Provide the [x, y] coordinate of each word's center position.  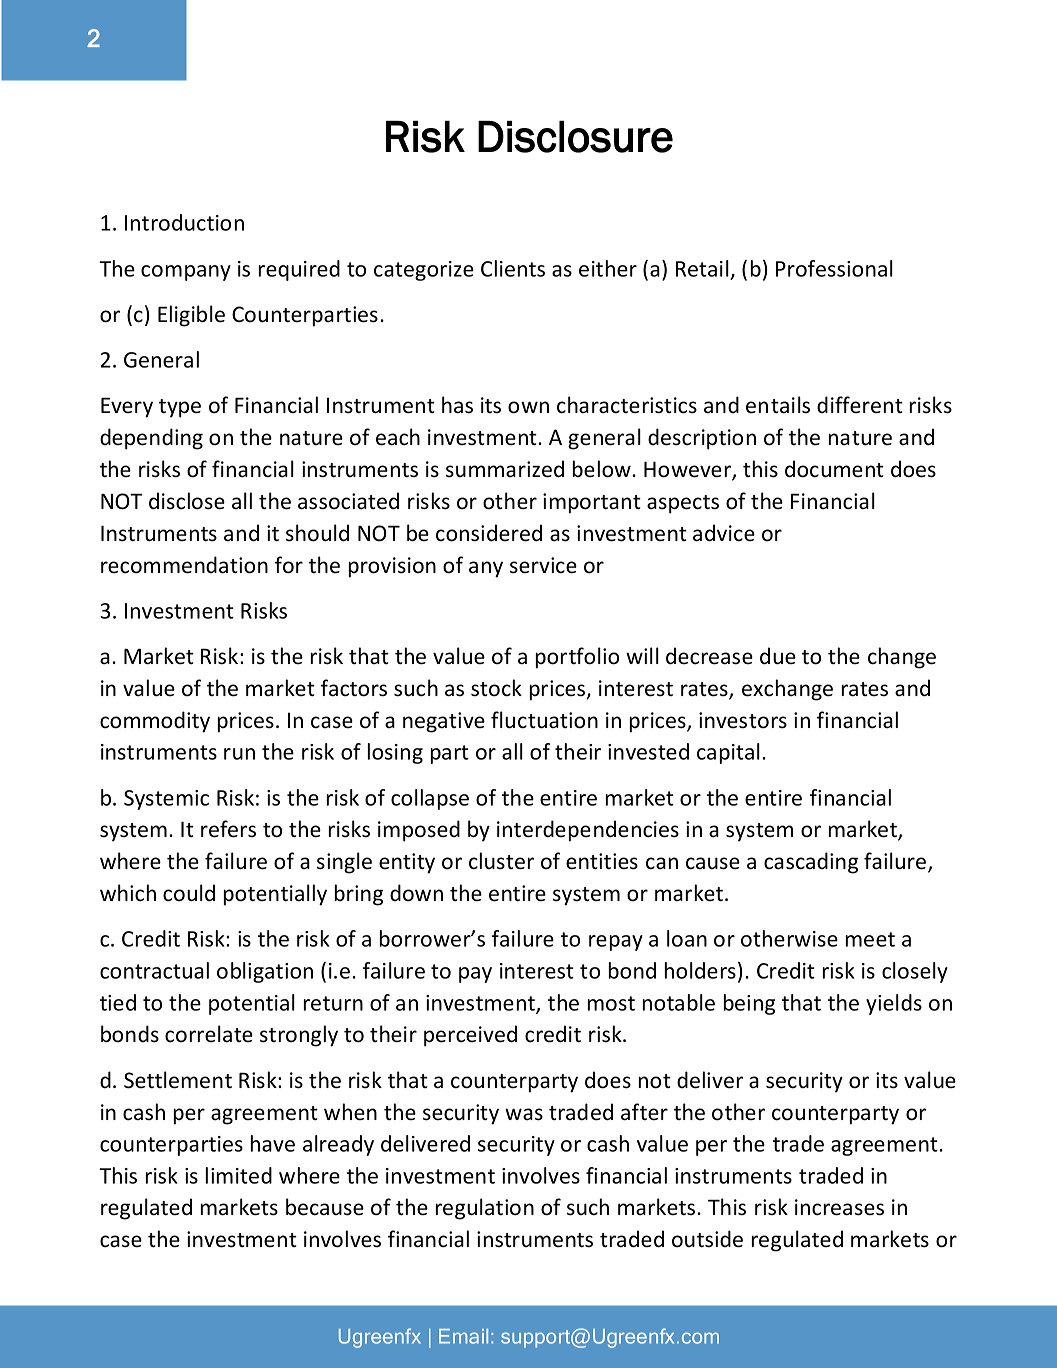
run [239, 754]
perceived [470, 1036]
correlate [209, 1034]
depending [151, 439]
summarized [505, 469]
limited [238, 1175]
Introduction [184, 222]
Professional [834, 268]
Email [463, 1336]
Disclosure [575, 137]
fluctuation [544, 720]
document [834, 469]
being [749, 1004]
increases [839, 1207]
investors [743, 720]
